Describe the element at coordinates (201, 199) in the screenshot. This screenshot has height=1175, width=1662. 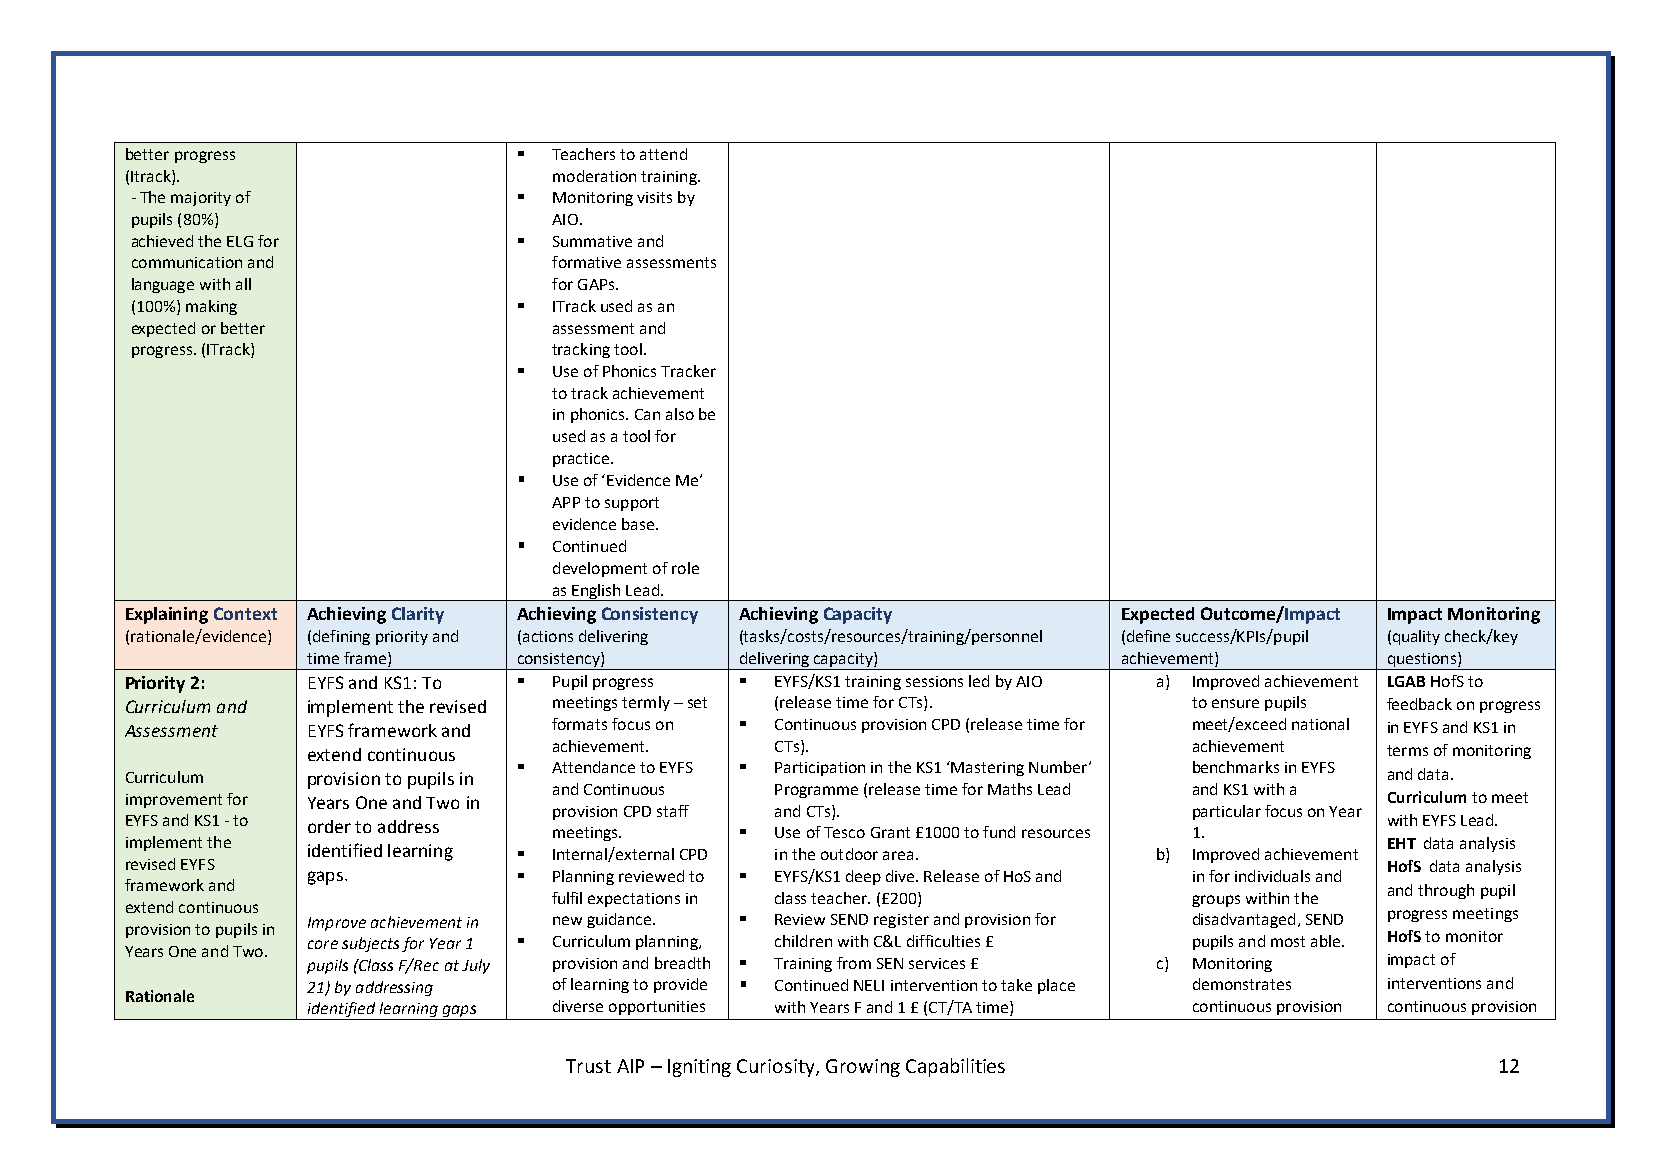
I see `majority` at that location.
